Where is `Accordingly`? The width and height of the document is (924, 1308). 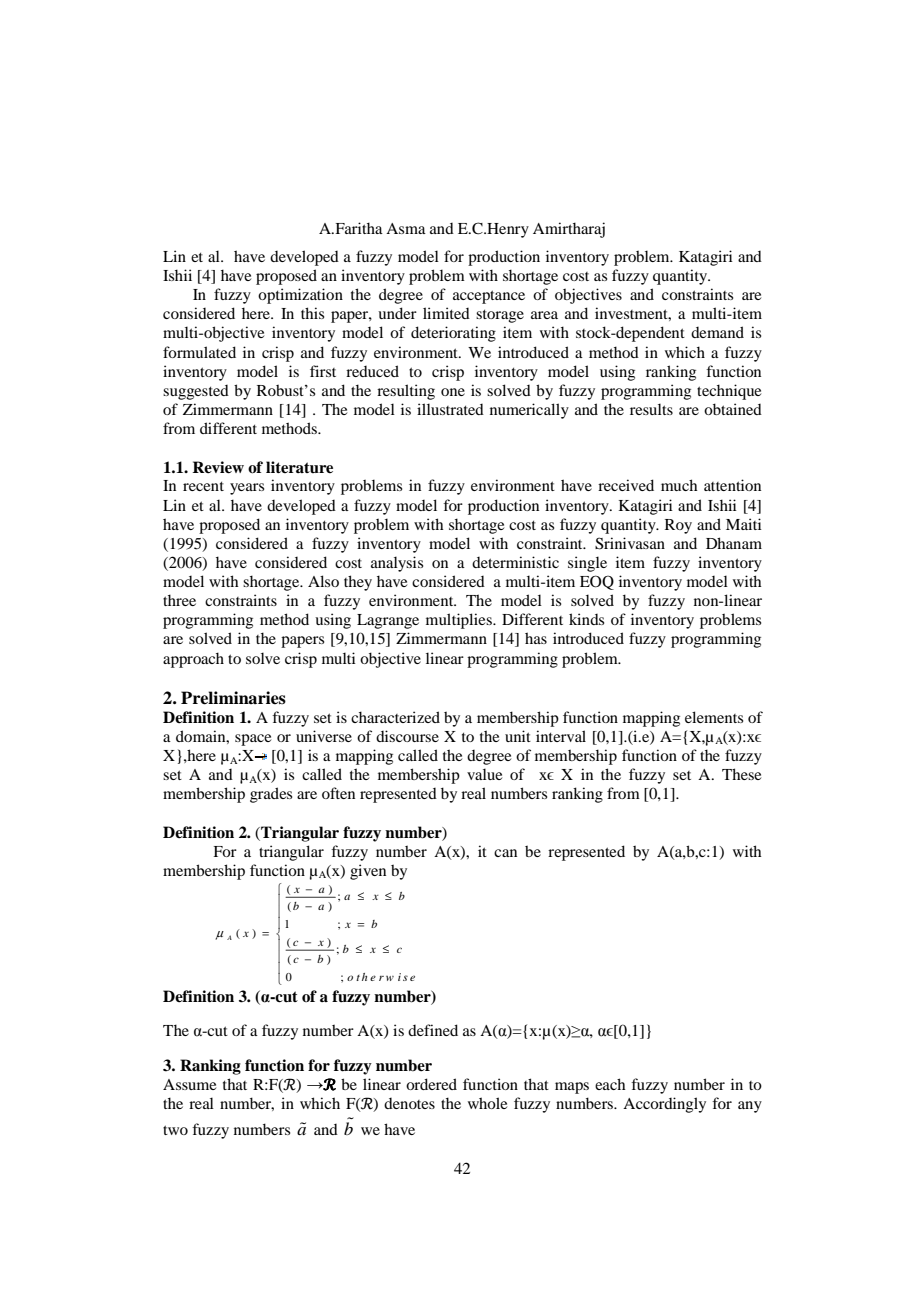 Accordingly is located at coordinates (664, 1105).
